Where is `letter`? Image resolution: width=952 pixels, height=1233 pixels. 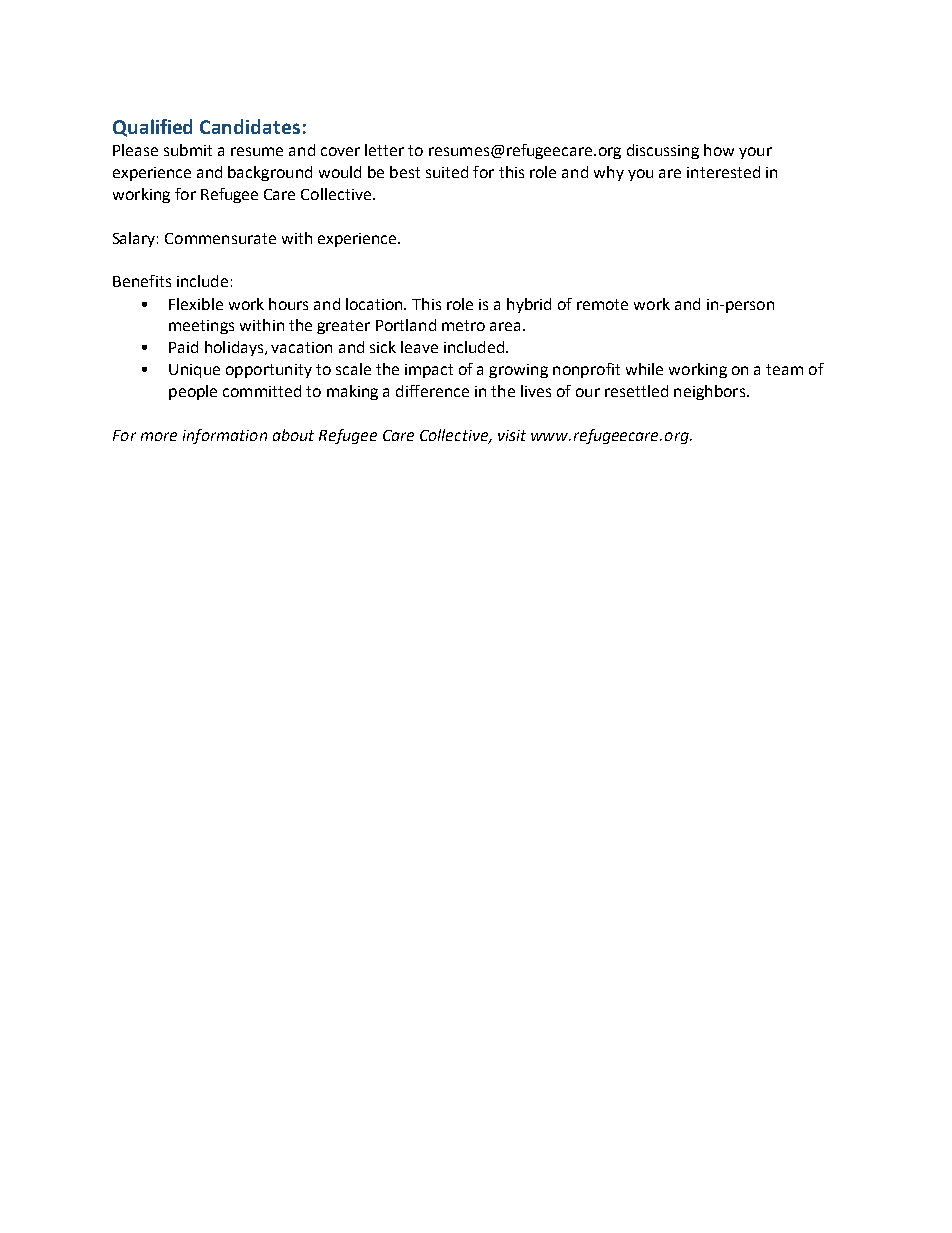
letter is located at coordinates (384, 150).
